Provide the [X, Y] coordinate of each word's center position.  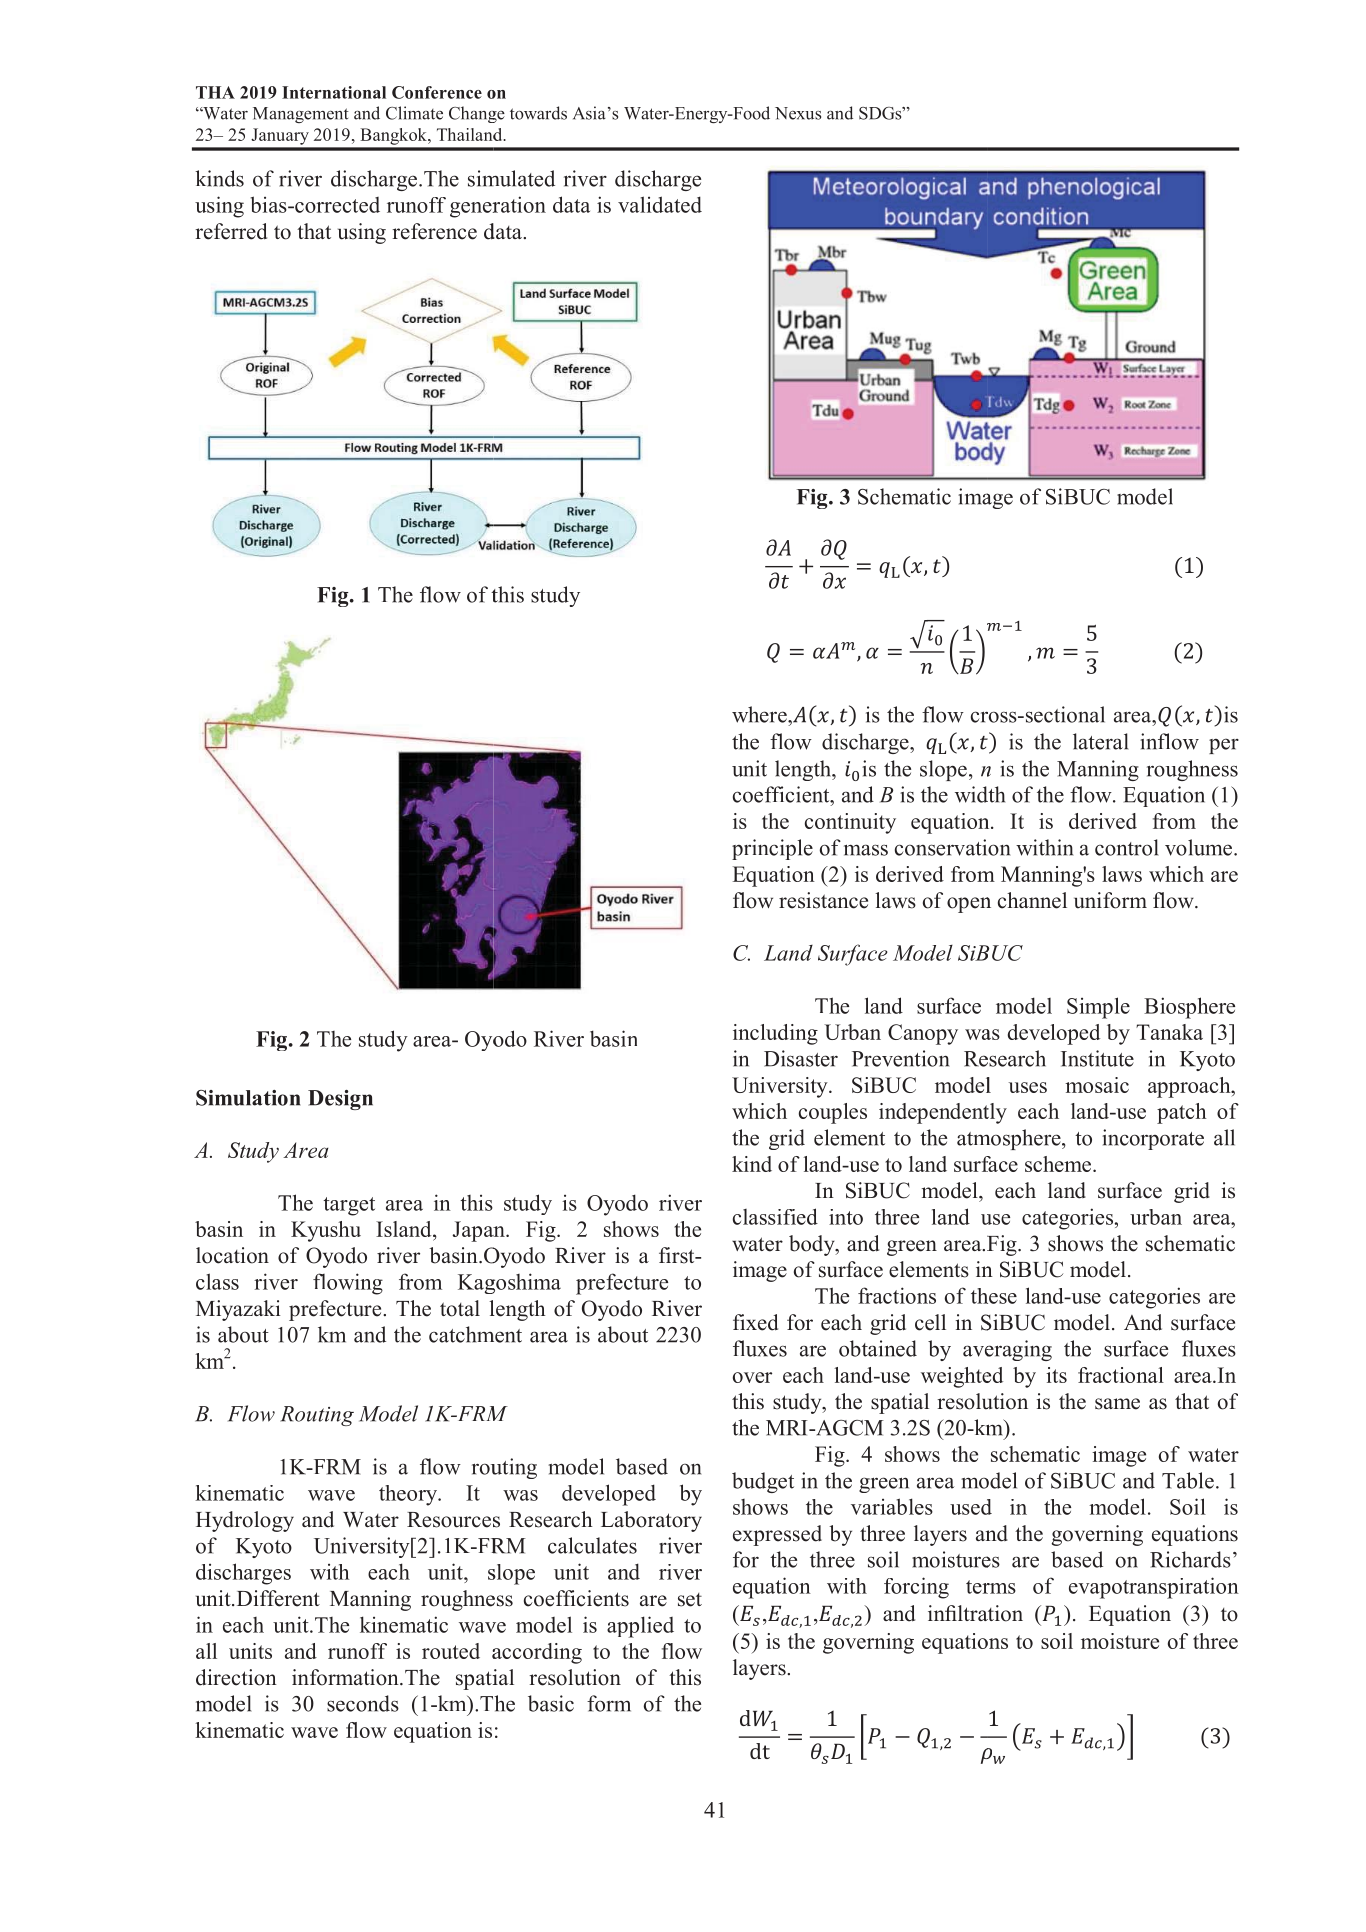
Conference [437, 92]
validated [660, 204]
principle [772, 849]
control [1127, 847]
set [690, 1600]
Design [340, 1100]
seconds [363, 1703]
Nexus [798, 113]
